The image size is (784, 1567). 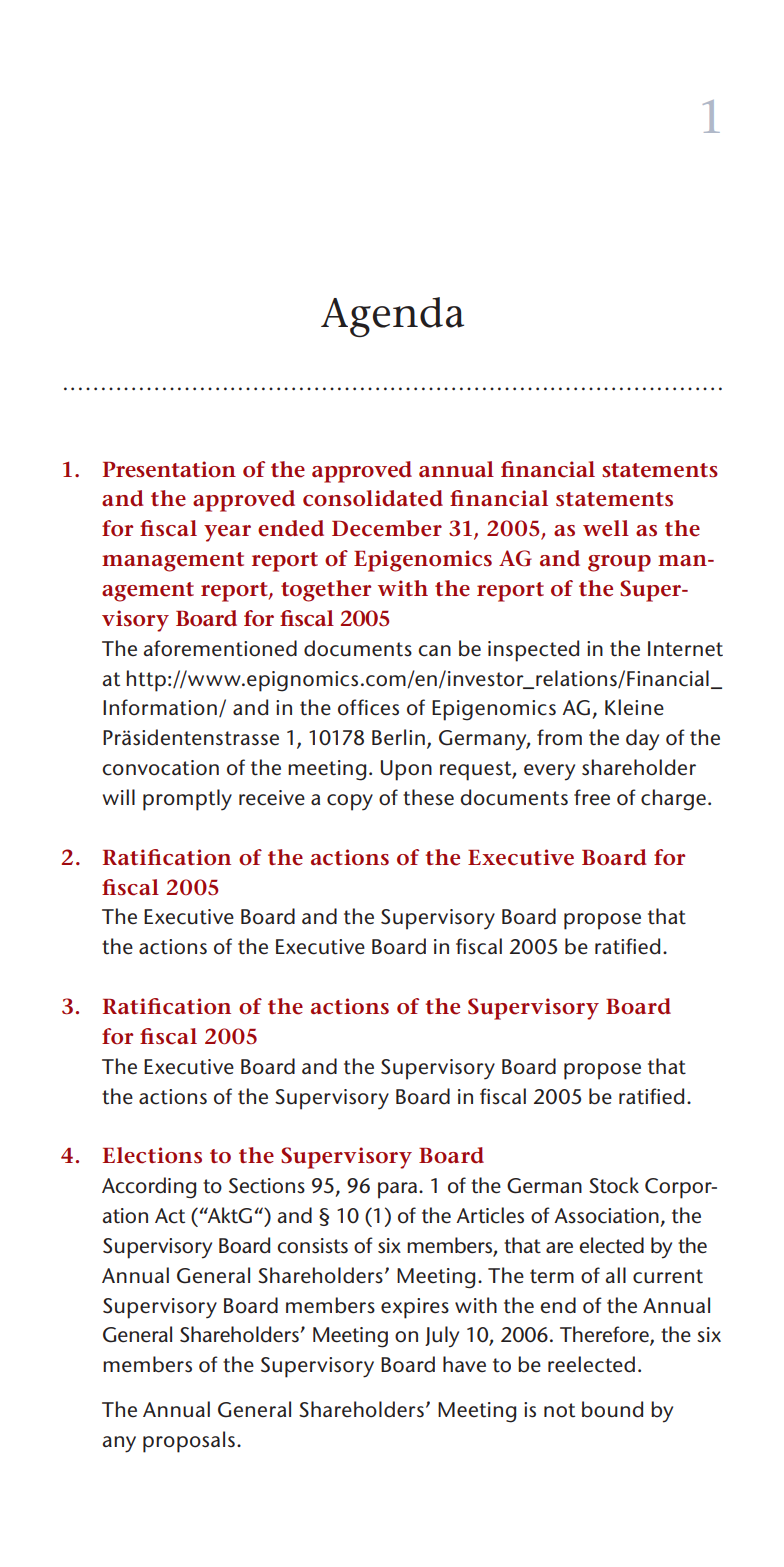 I want to click on Elections, so click(x=152, y=1155).
